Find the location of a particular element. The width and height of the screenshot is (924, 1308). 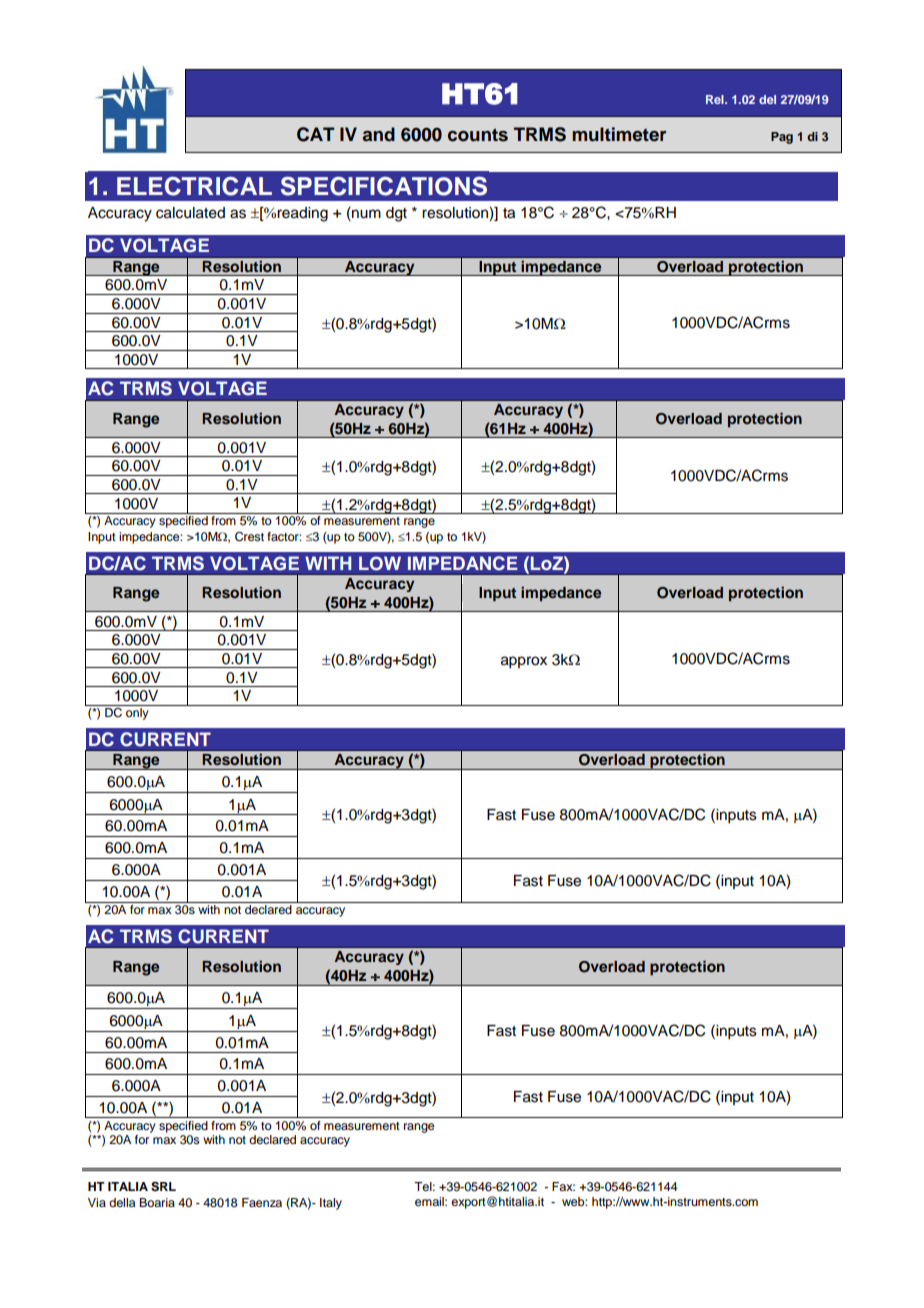

approx is located at coordinates (524, 662).
